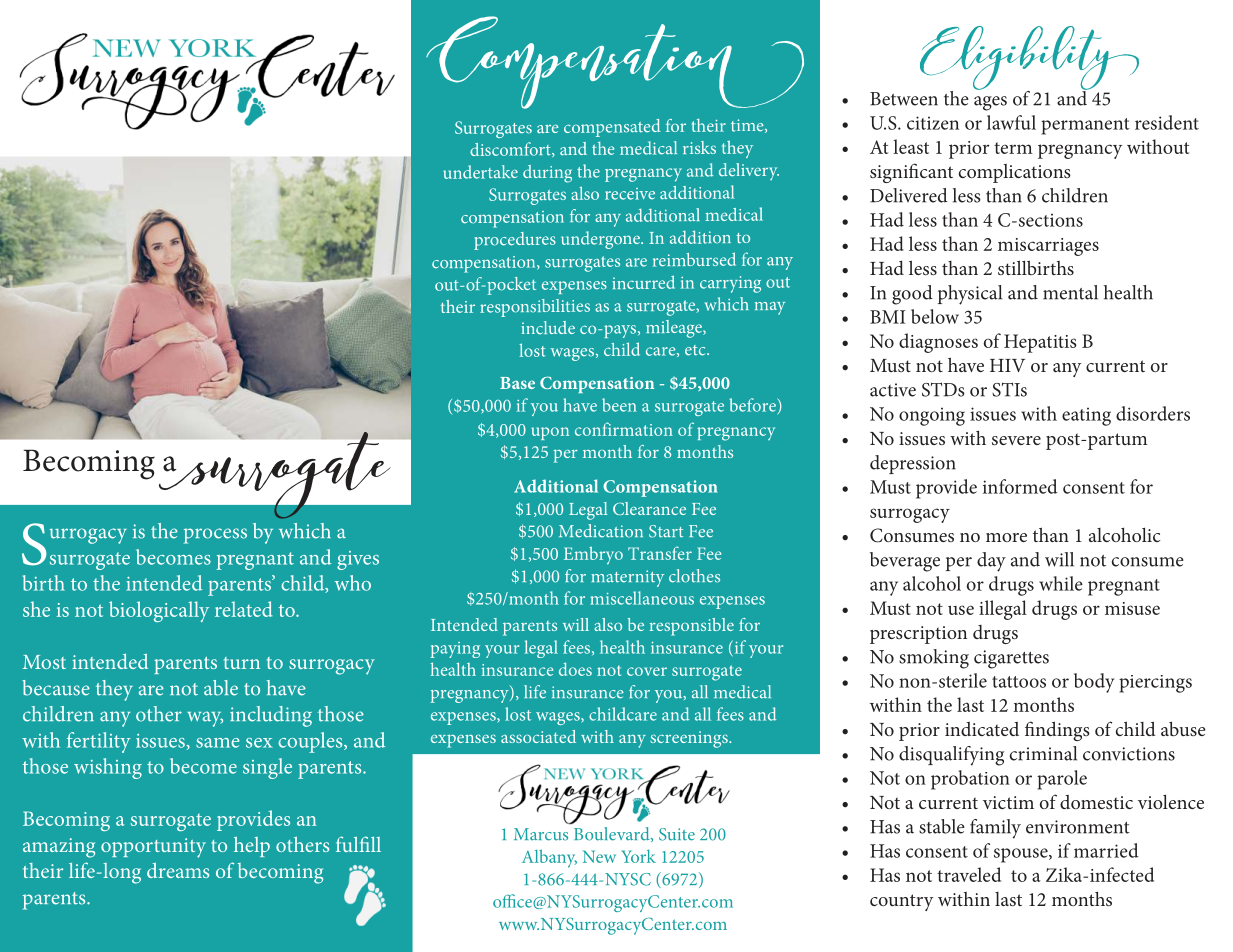 This screenshot has height=952, width=1233. What do you see at coordinates (1019, 682) in the screenshot?
I see `tattoos` at bounding box center [1019, 682].
